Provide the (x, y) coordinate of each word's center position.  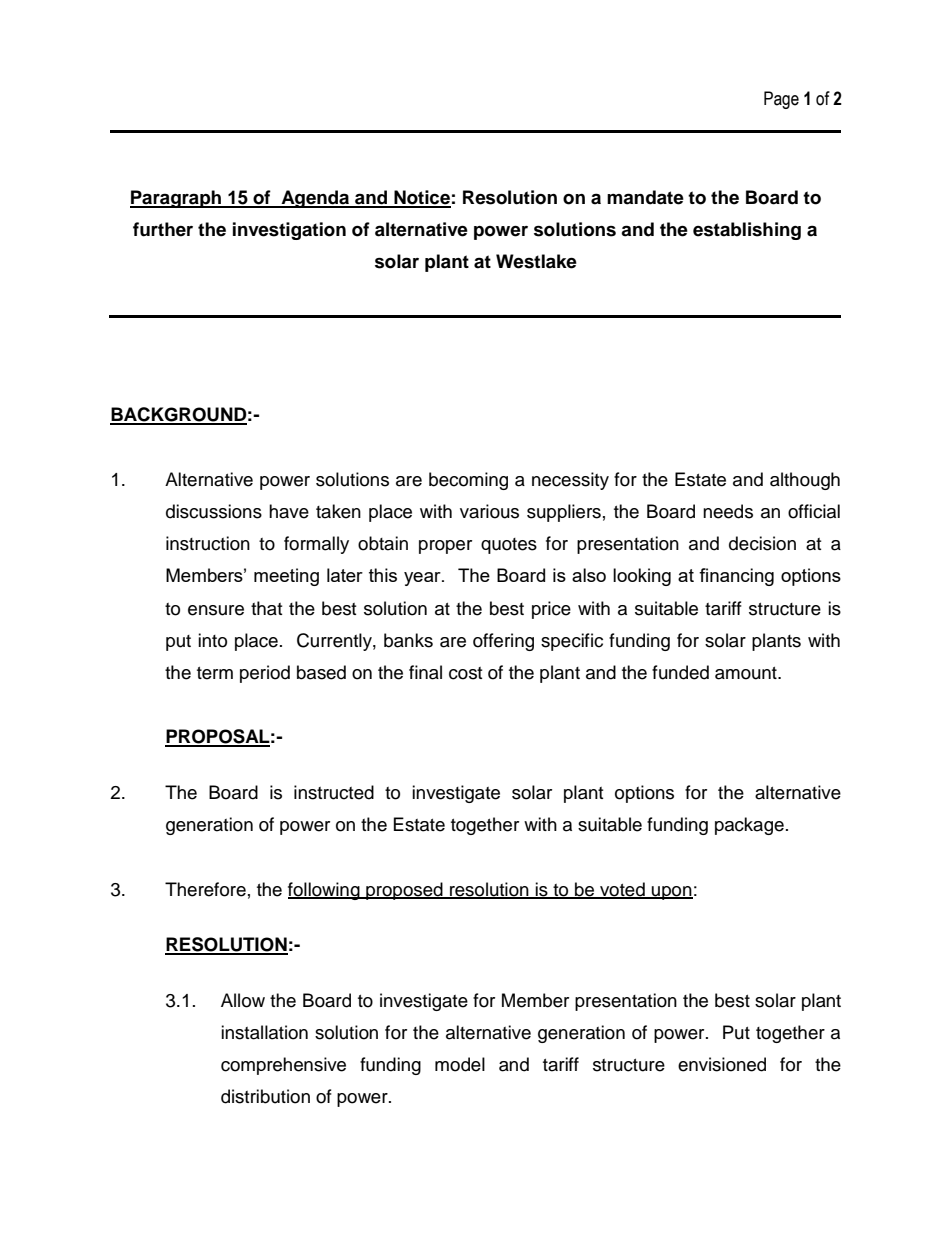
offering (503, 642)
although (805, 481)
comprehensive (283, 1066)
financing (736, 577)
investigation (289, 231)
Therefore (205, 889)
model (460, 1064)
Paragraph (176, 199)
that (266, 608)
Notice (421, 198)
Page (781, 100)
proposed (404, 891)
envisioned (722, 1064)
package (749, 826)
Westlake (536, 261)
